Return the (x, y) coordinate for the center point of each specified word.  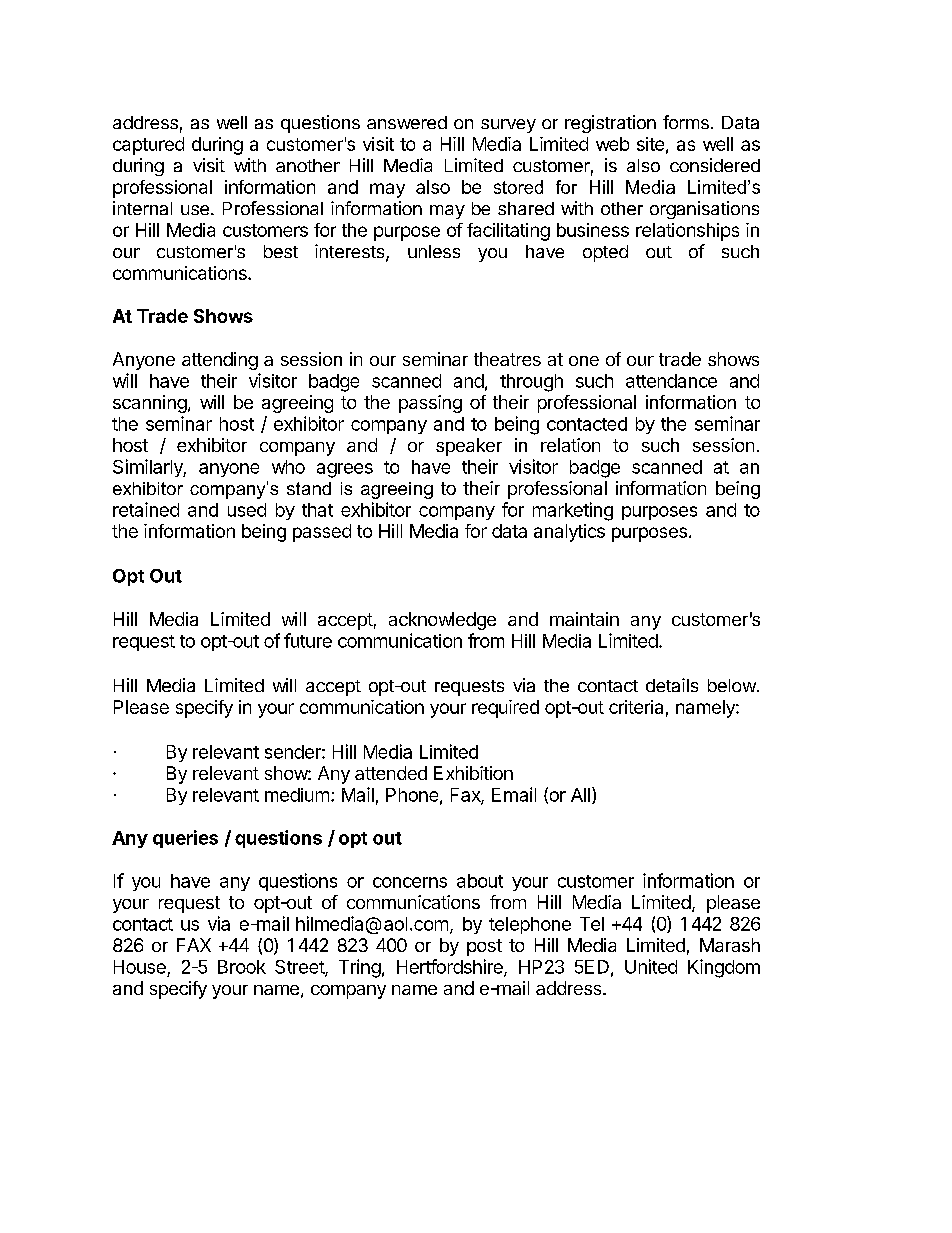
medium (297, 795)
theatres (507, 359)
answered (407, 122)
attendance (671, 381)
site (650, 144)
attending (220, 361)
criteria (636, 707)
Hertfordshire (451, 967)
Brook (242, 967)
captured (148, 146)
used (247, 510)
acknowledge (442, 621)
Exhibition (473, 773)
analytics (569, 533)
